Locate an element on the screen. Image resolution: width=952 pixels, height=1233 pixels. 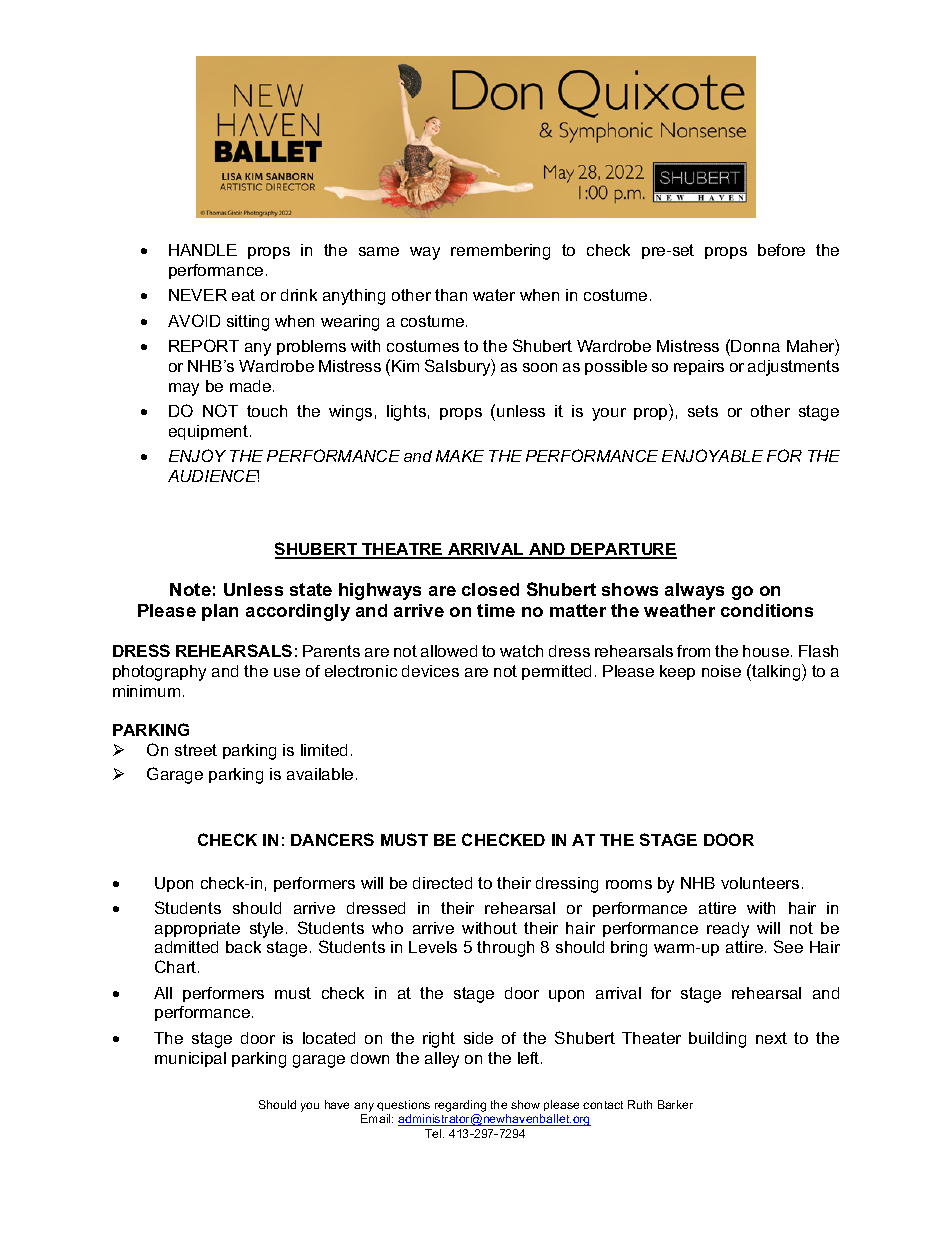
directed is located at coordinates (442, 883).
